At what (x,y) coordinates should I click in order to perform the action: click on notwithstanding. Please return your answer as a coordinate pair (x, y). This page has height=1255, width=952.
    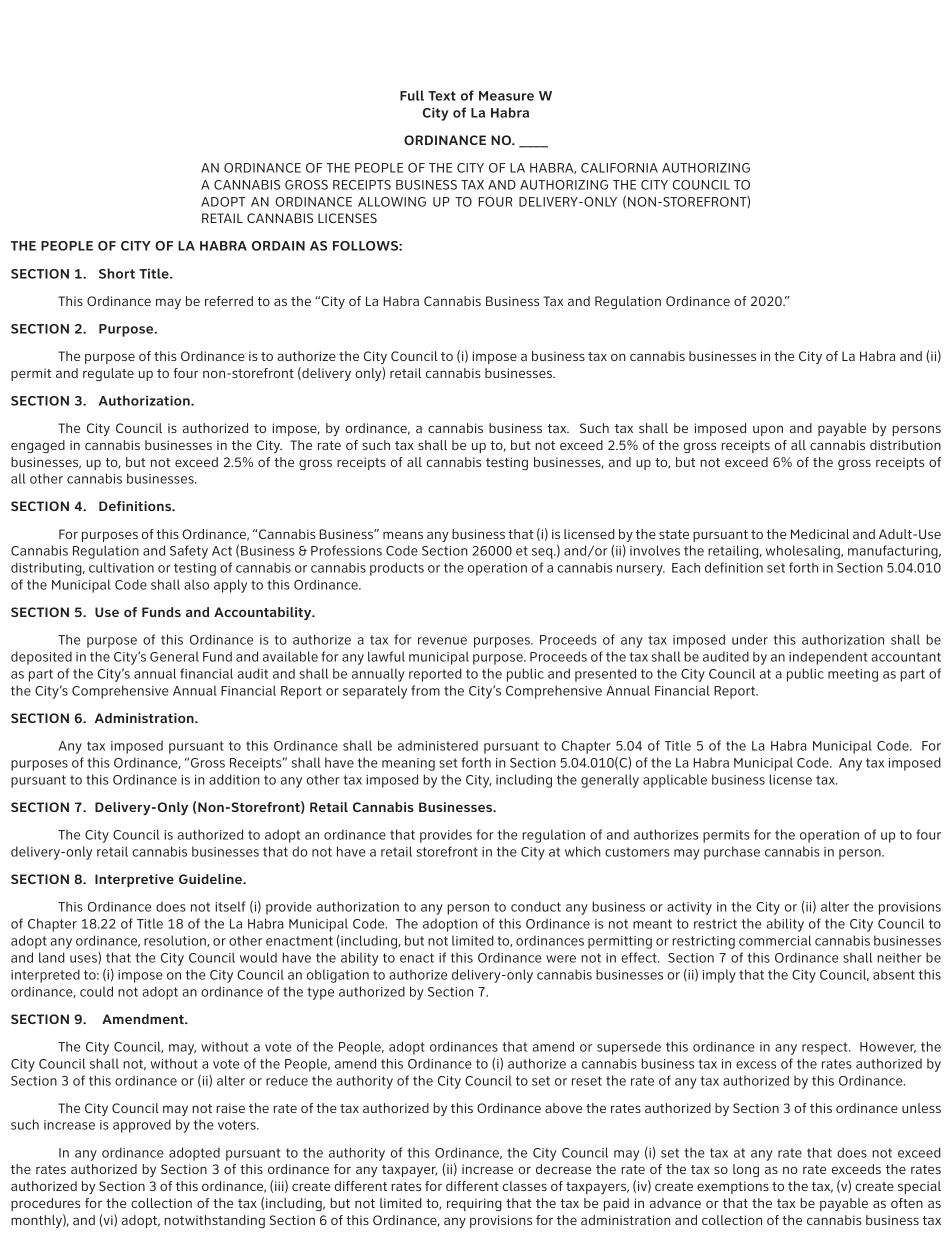
    Looking at the image, I should click on (214, 1221).
